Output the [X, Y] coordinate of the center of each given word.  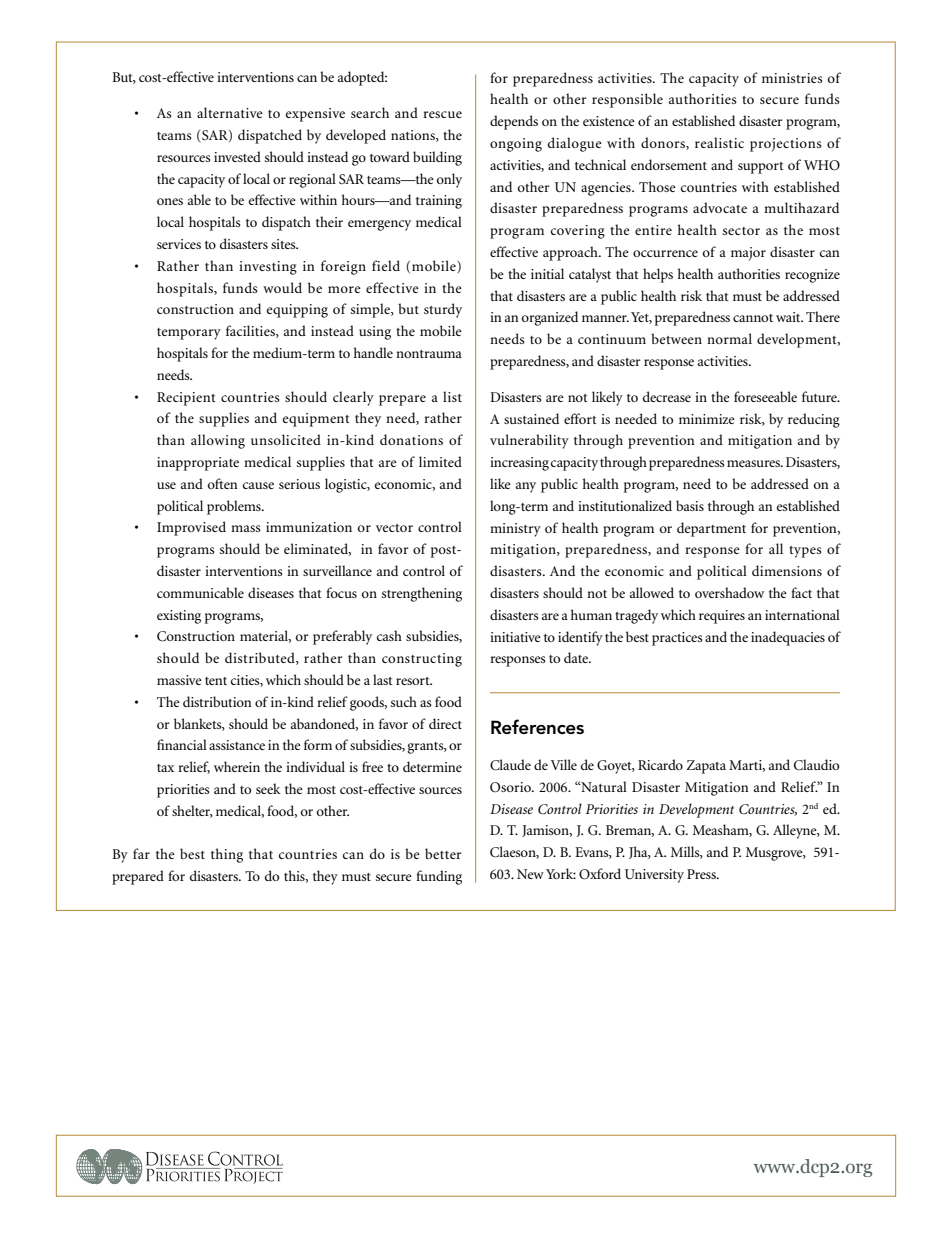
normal [729, 338]
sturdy [443, 310]
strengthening [422, 594]
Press [702, 874]
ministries [792, 78]
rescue [442, 114]
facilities [251, 331]
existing [179, 617]
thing [227, 855]
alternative [230, 112]
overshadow [729, 592]
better [443, 853]
